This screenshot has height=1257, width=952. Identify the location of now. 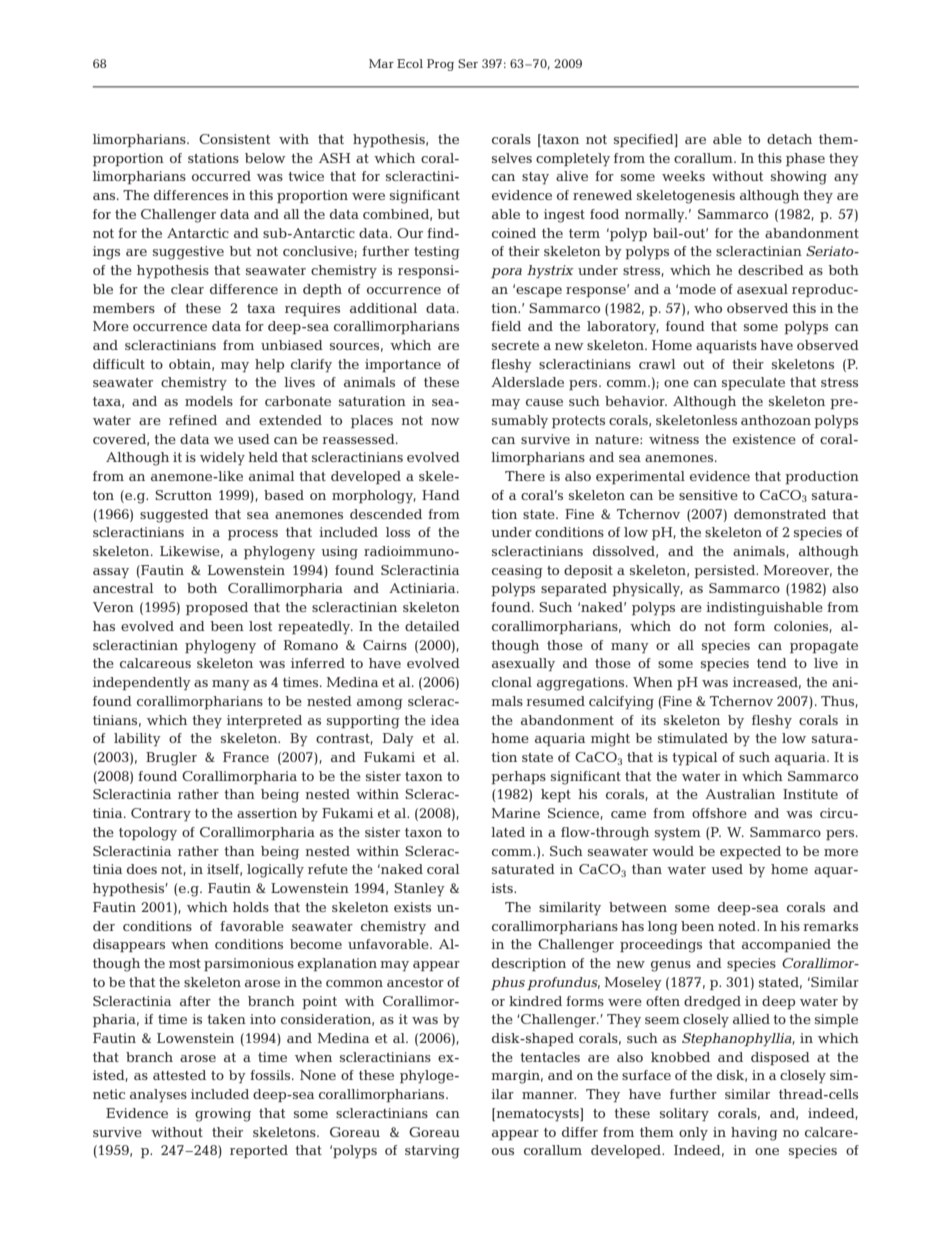
(445, 421).
